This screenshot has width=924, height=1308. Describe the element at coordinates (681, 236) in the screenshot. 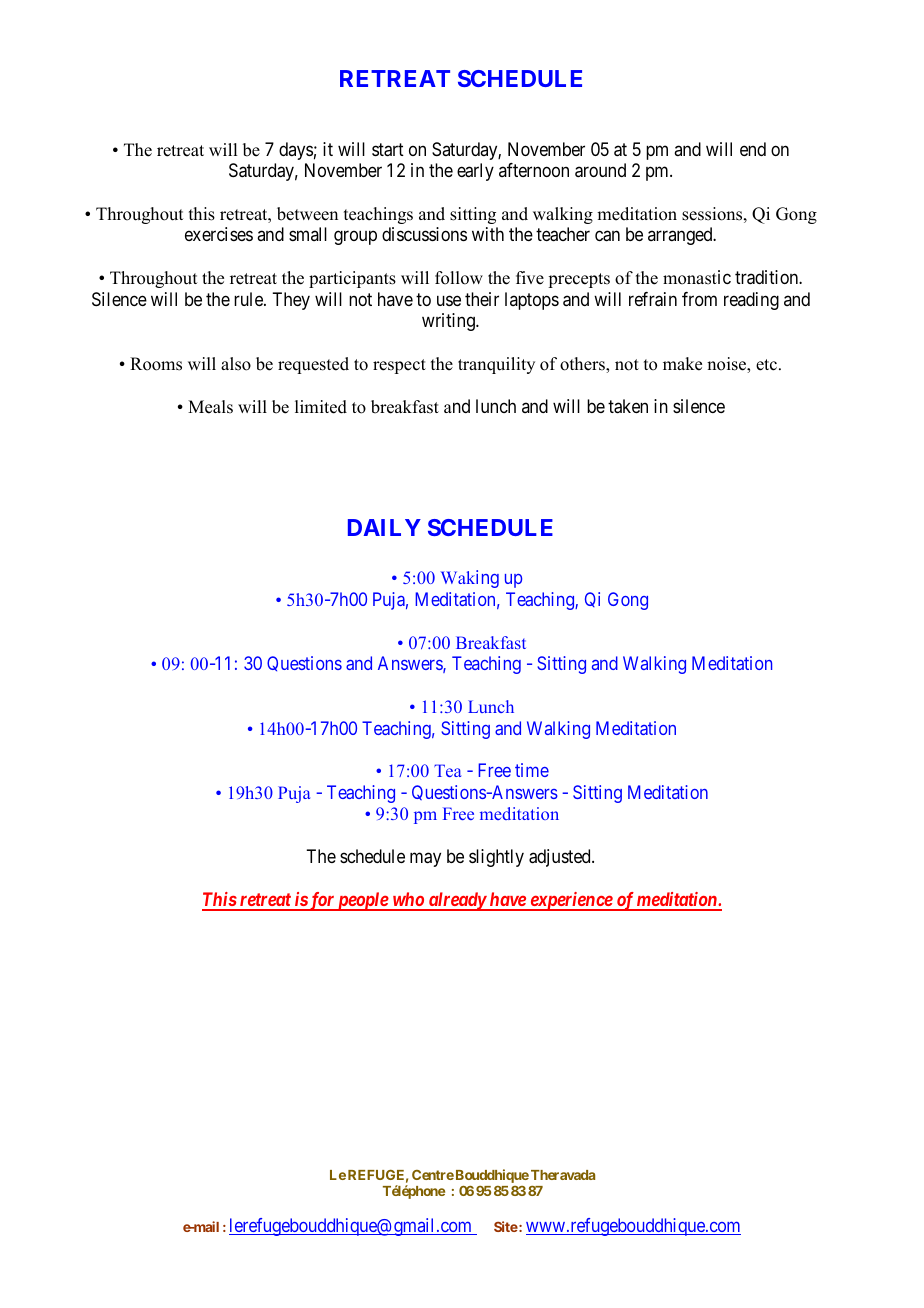

I see `arranged` at that location.
